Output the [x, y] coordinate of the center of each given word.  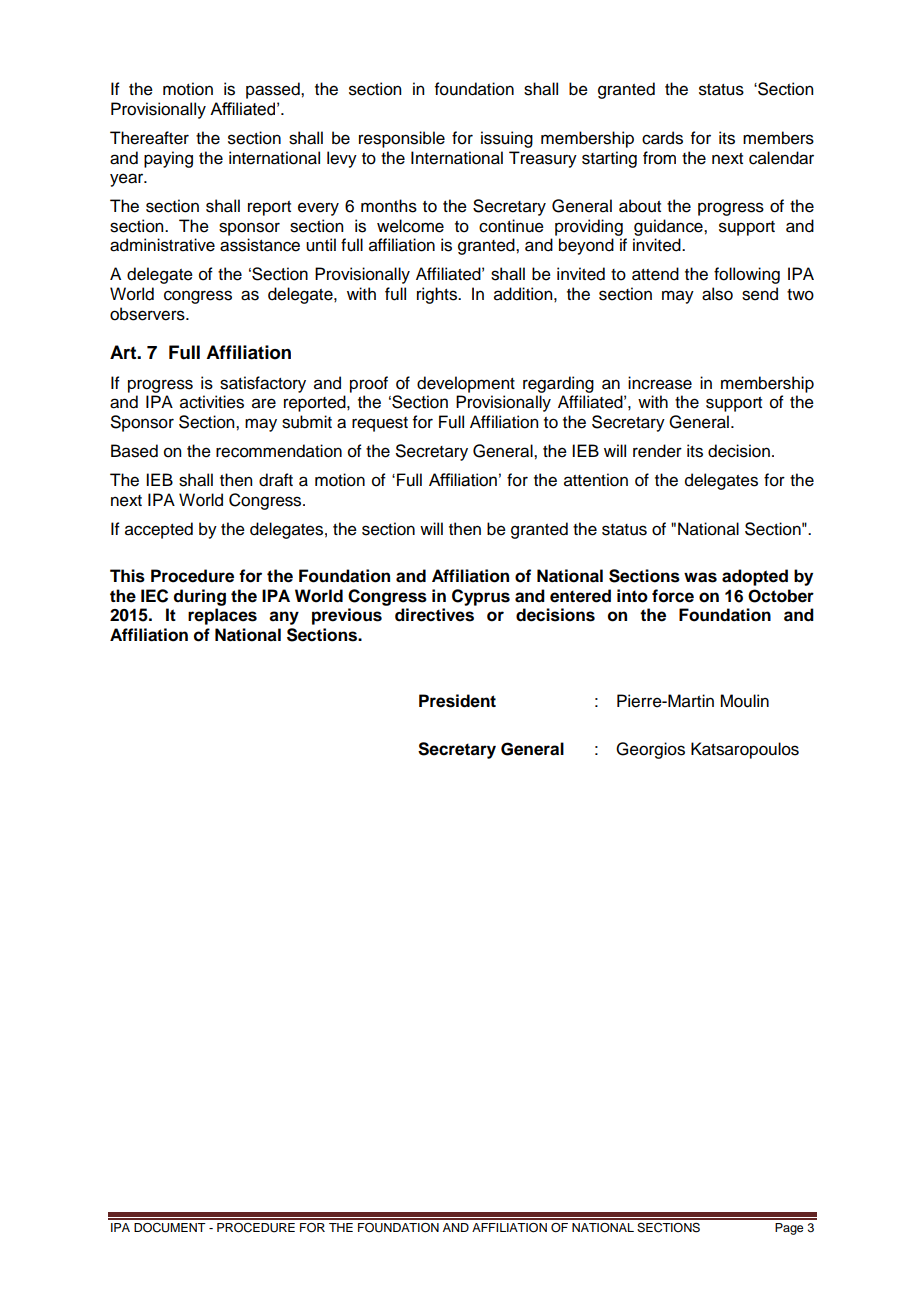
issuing [507, 139]
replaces [222, 616]
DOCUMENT [170, 1228]
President [457, 701]
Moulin [744, 701]
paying [168, 159]
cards [662, 138]
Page [789, 1229]
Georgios [650, 750]
